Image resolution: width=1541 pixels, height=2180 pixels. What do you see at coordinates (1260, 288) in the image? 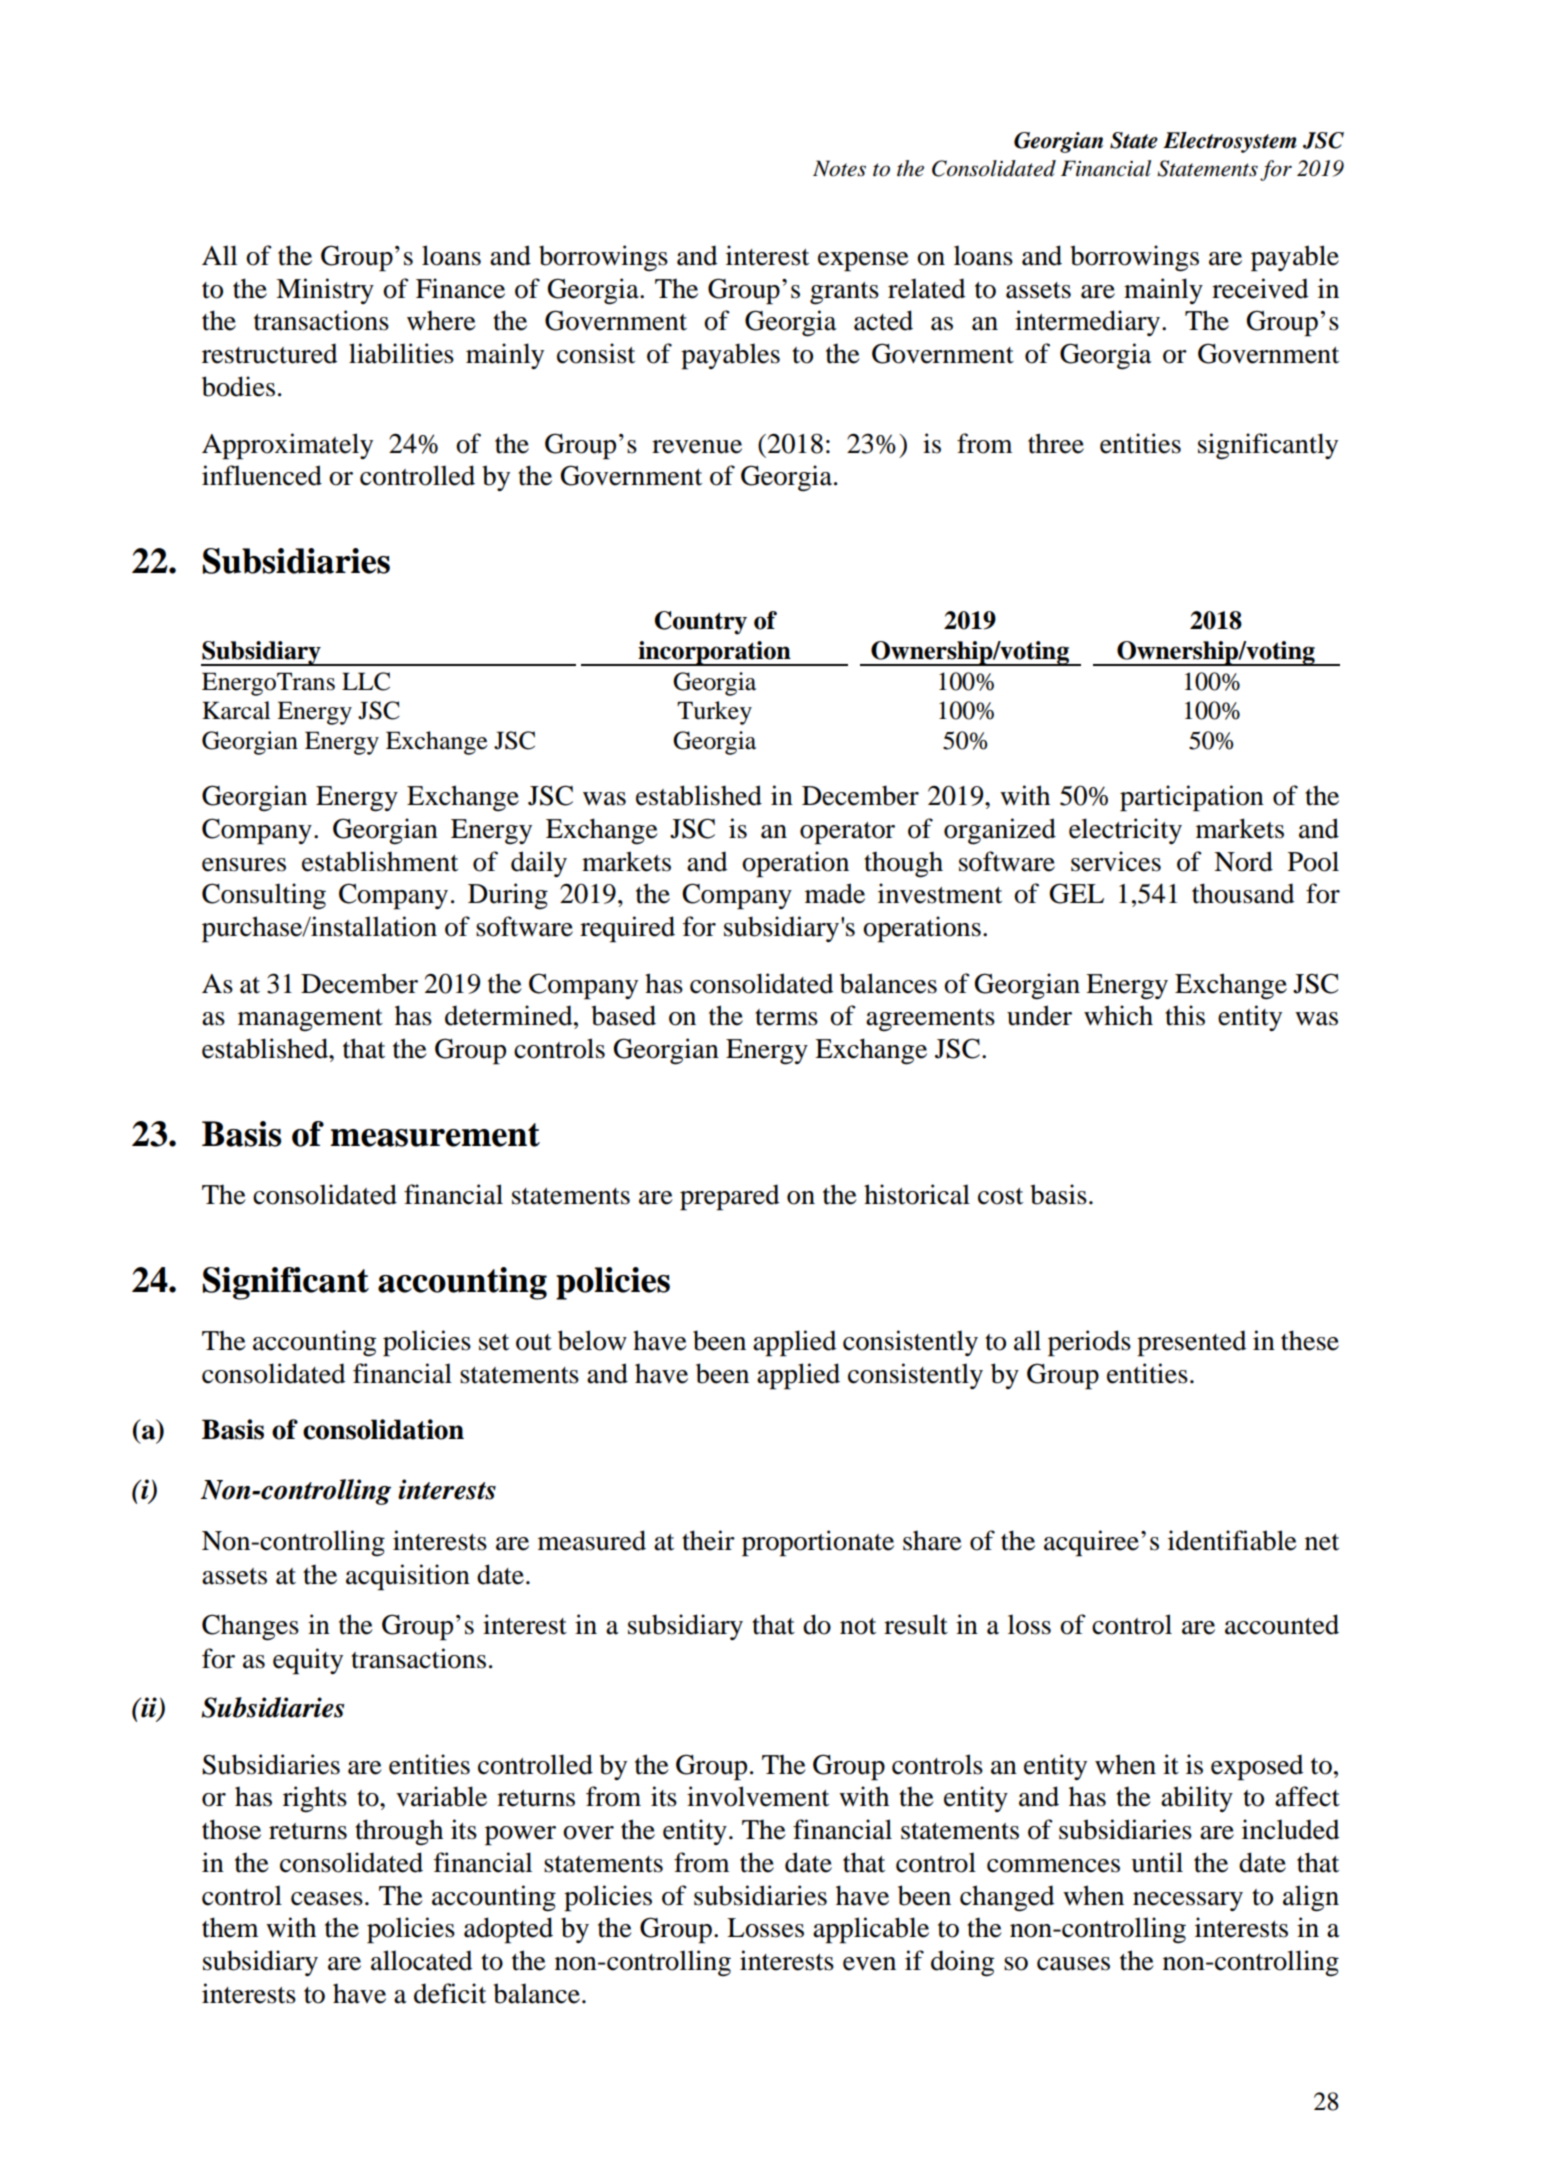
I see `received` at bounding box center [1260, 288].
